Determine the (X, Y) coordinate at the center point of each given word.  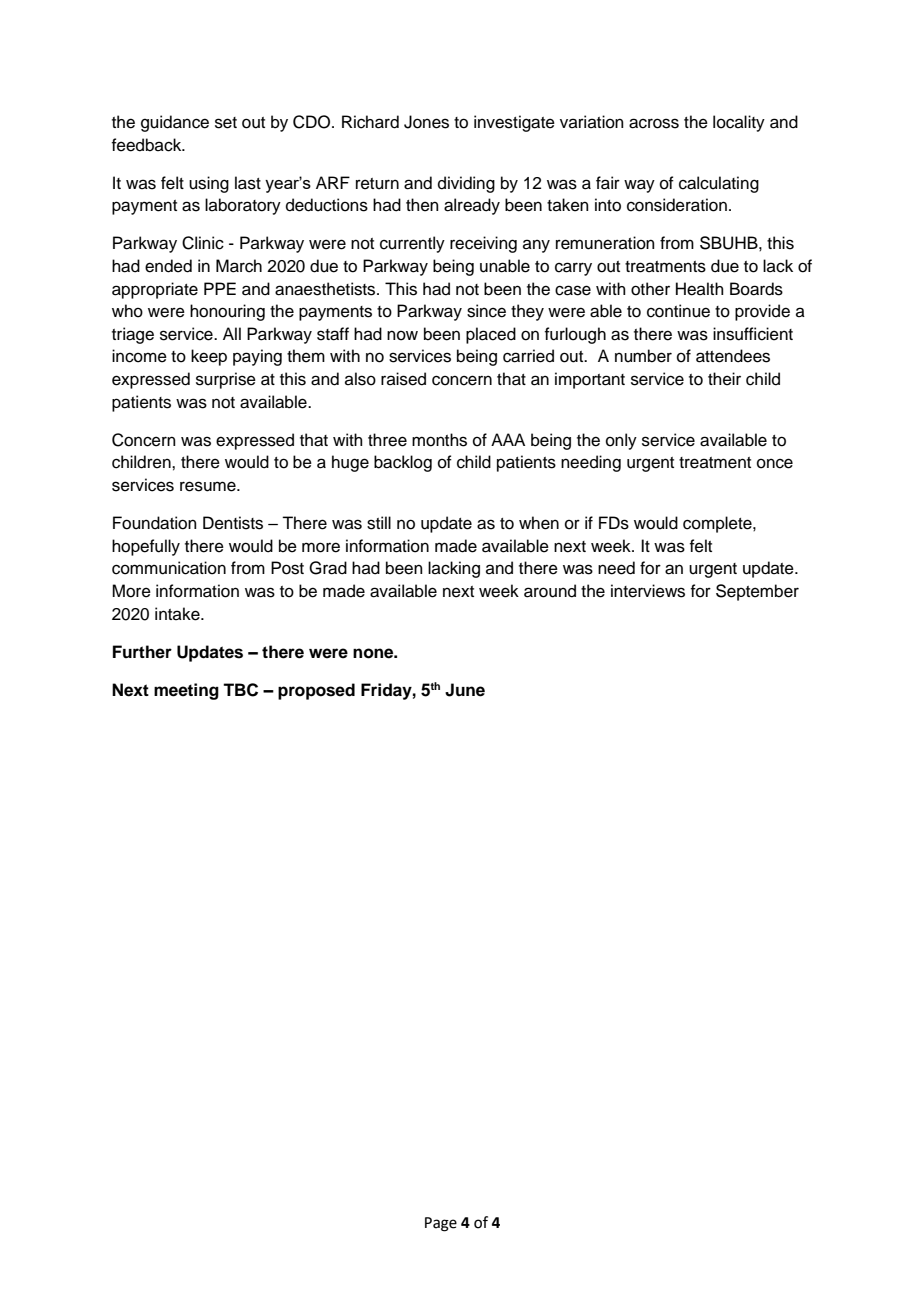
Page (441, 1224)
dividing (466, 184)
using (209, 184)
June (465, 690)
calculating (719, 184)
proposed (316, 691)
